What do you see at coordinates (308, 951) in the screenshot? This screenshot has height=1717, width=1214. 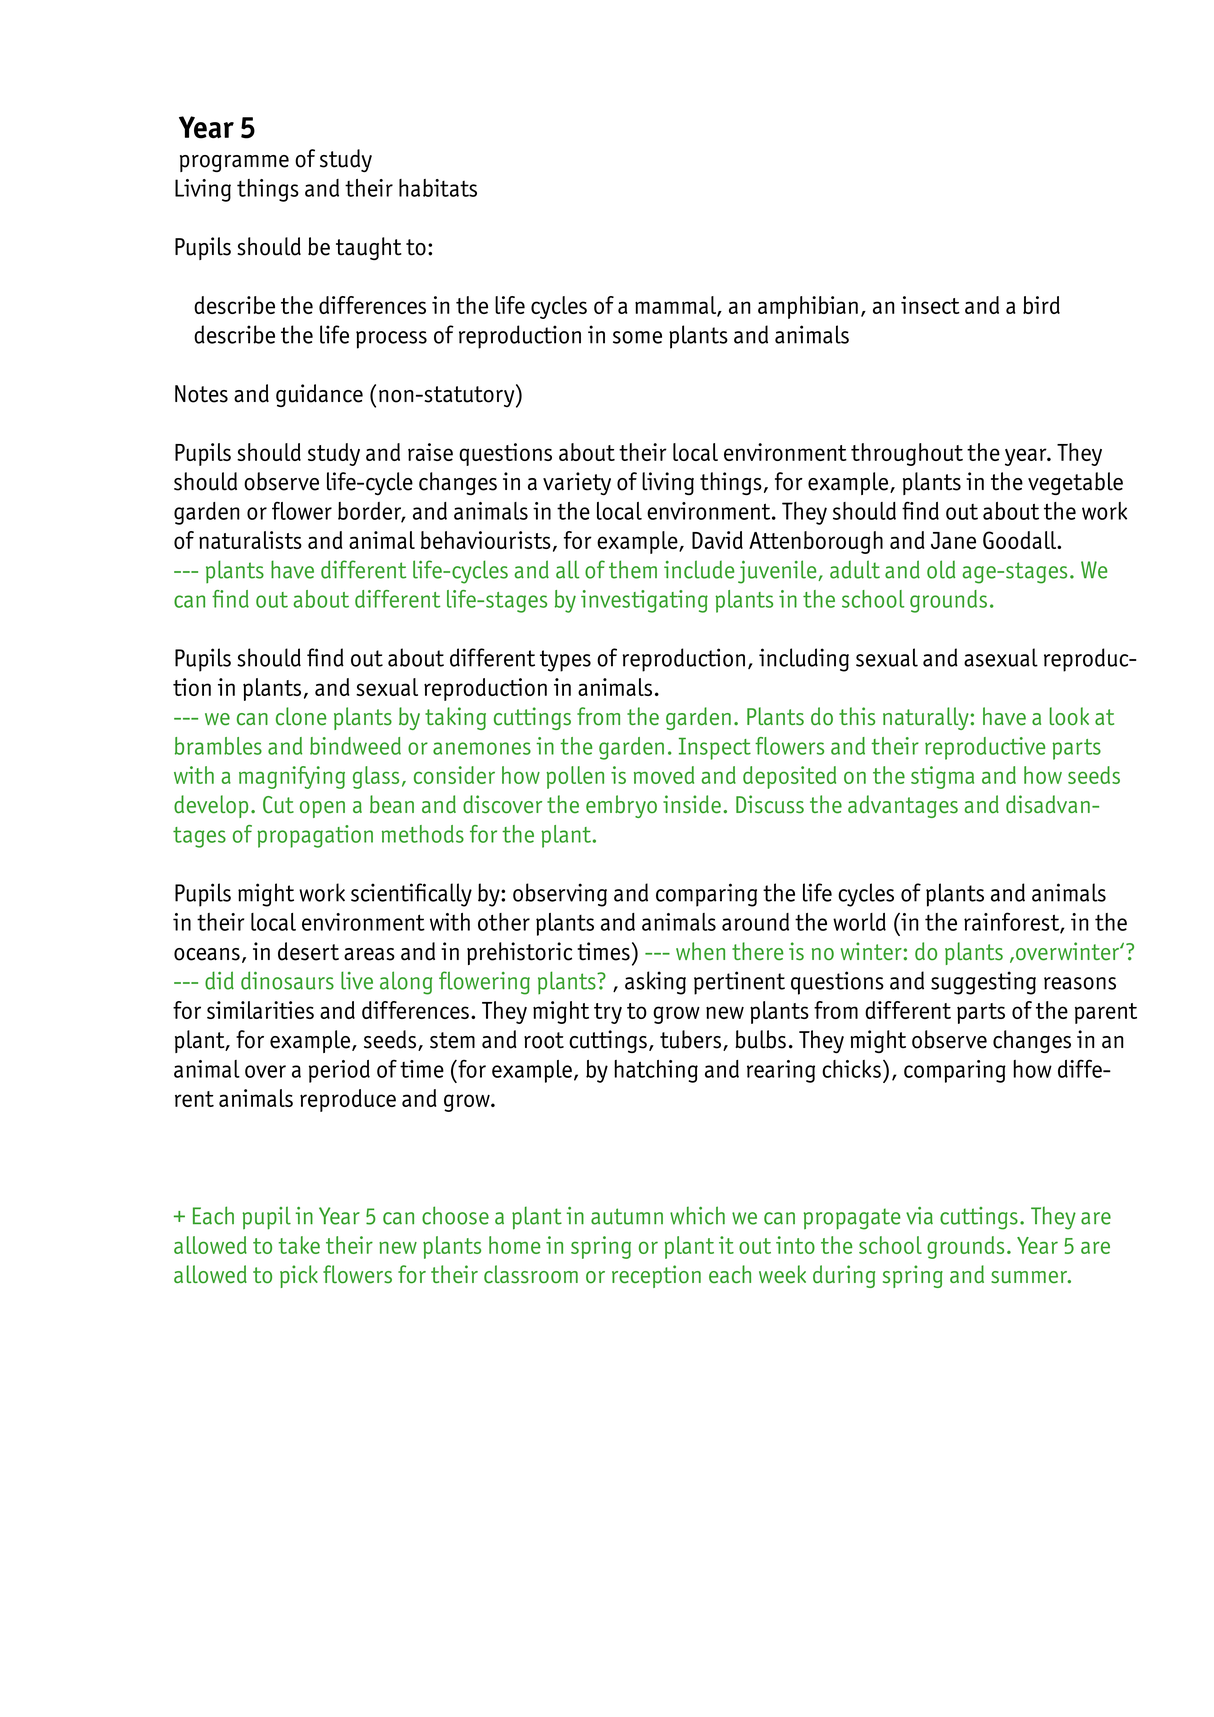 I see `desert` at bounding box center [308, 951].
